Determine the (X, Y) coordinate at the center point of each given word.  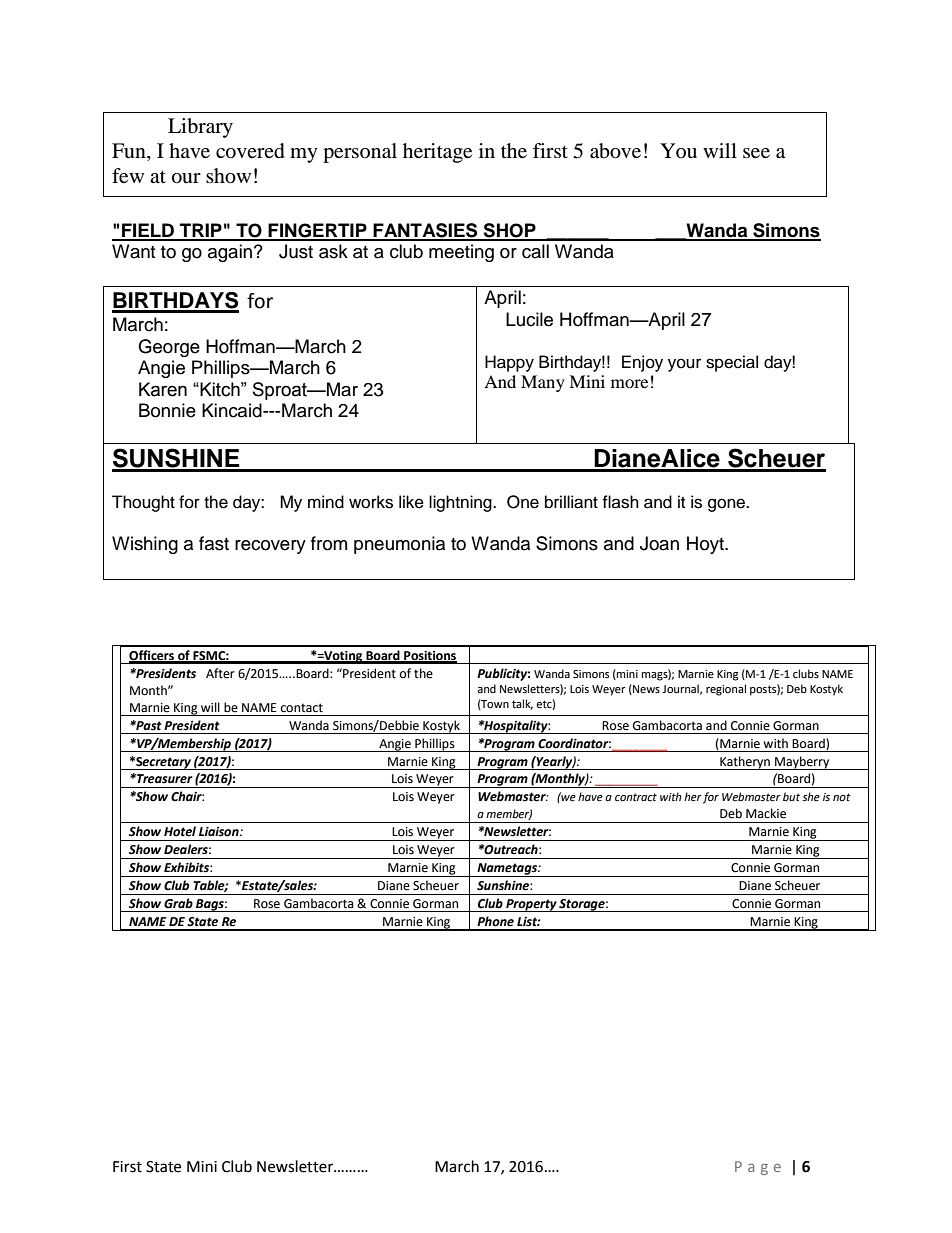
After (220, 673)
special (732, 363)
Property (531, 905)
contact (302, 708)
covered (250, 151)
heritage (437, 153)
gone (728, 505)
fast (214, 543)
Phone (495, 921)
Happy (509, 363)
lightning (461, 503)
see (756, 153)
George (169, 348)
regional (726, 690)
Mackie (766, 813)
